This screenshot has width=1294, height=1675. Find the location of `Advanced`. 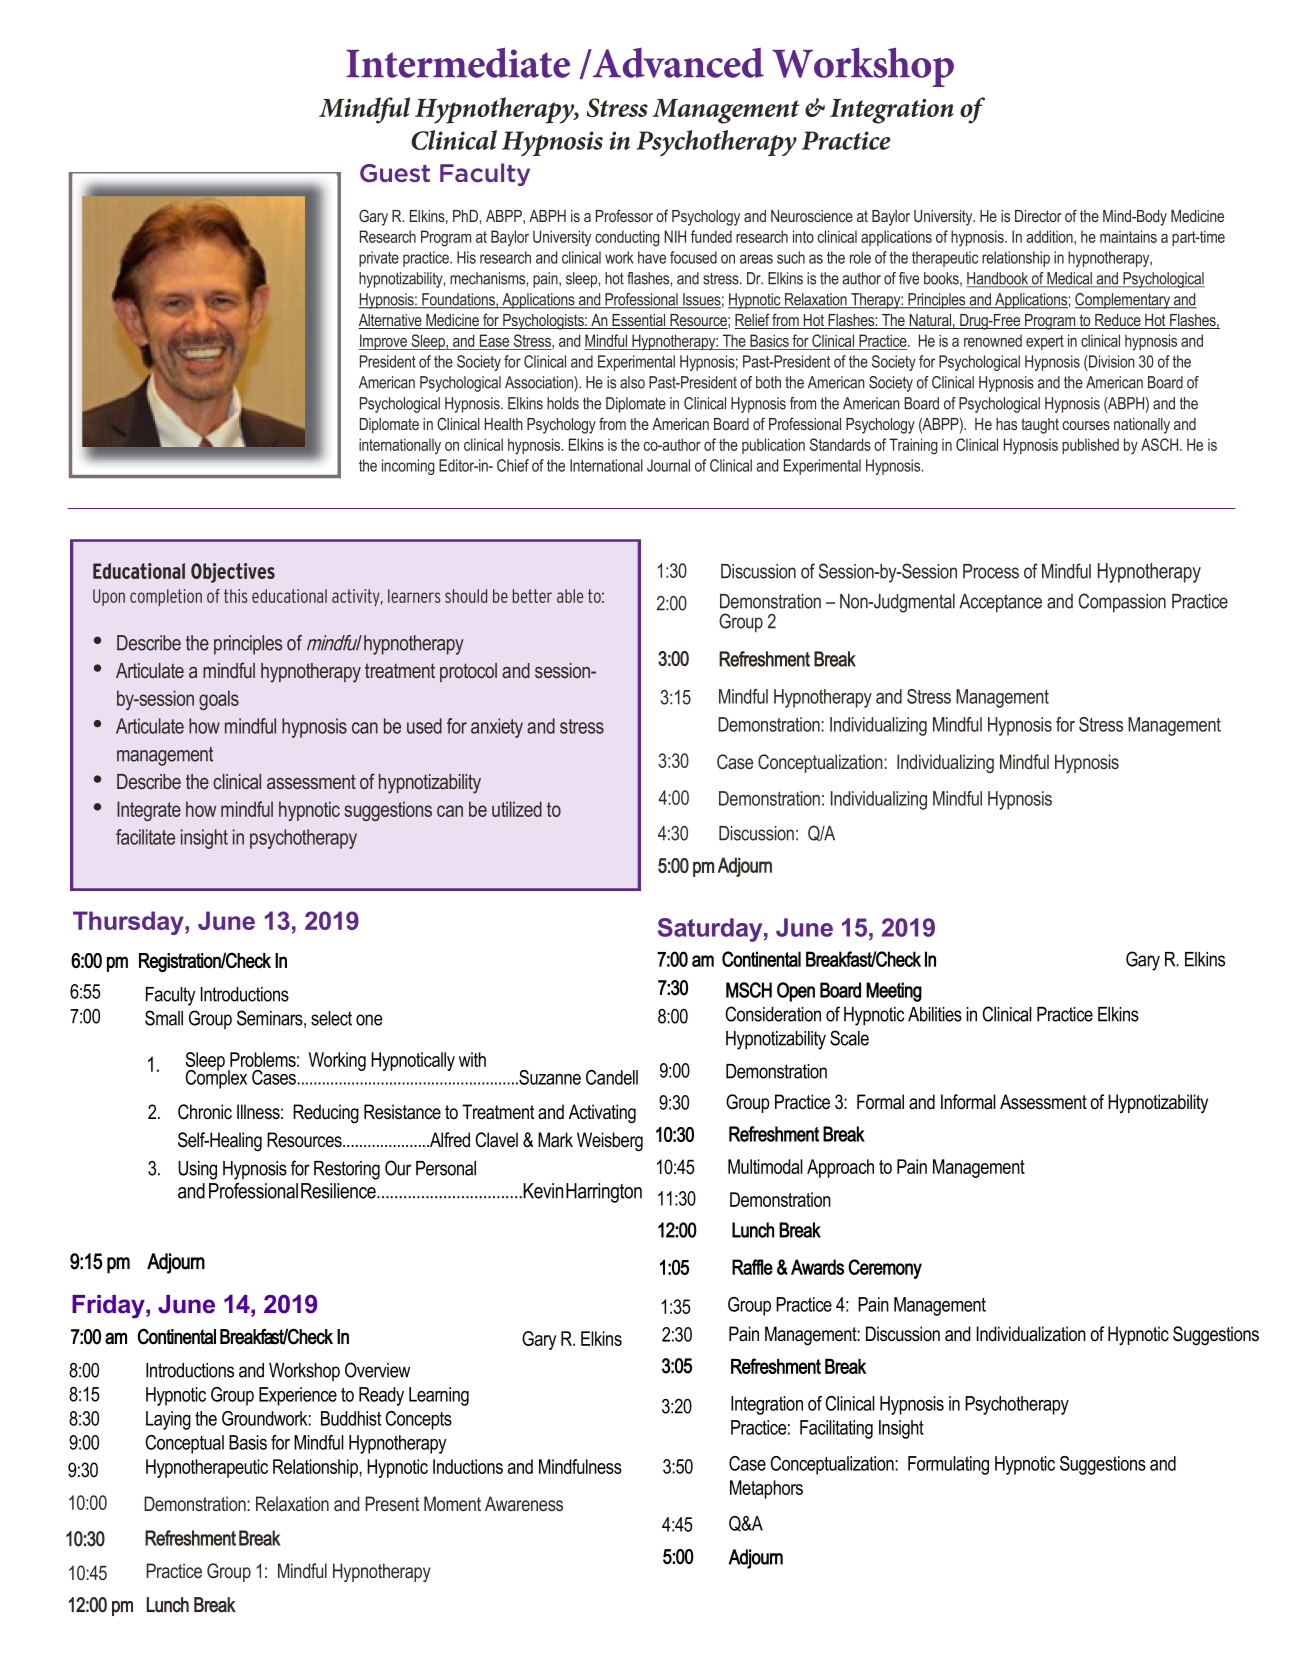

Advanced is located at coordinates (677, 63).
